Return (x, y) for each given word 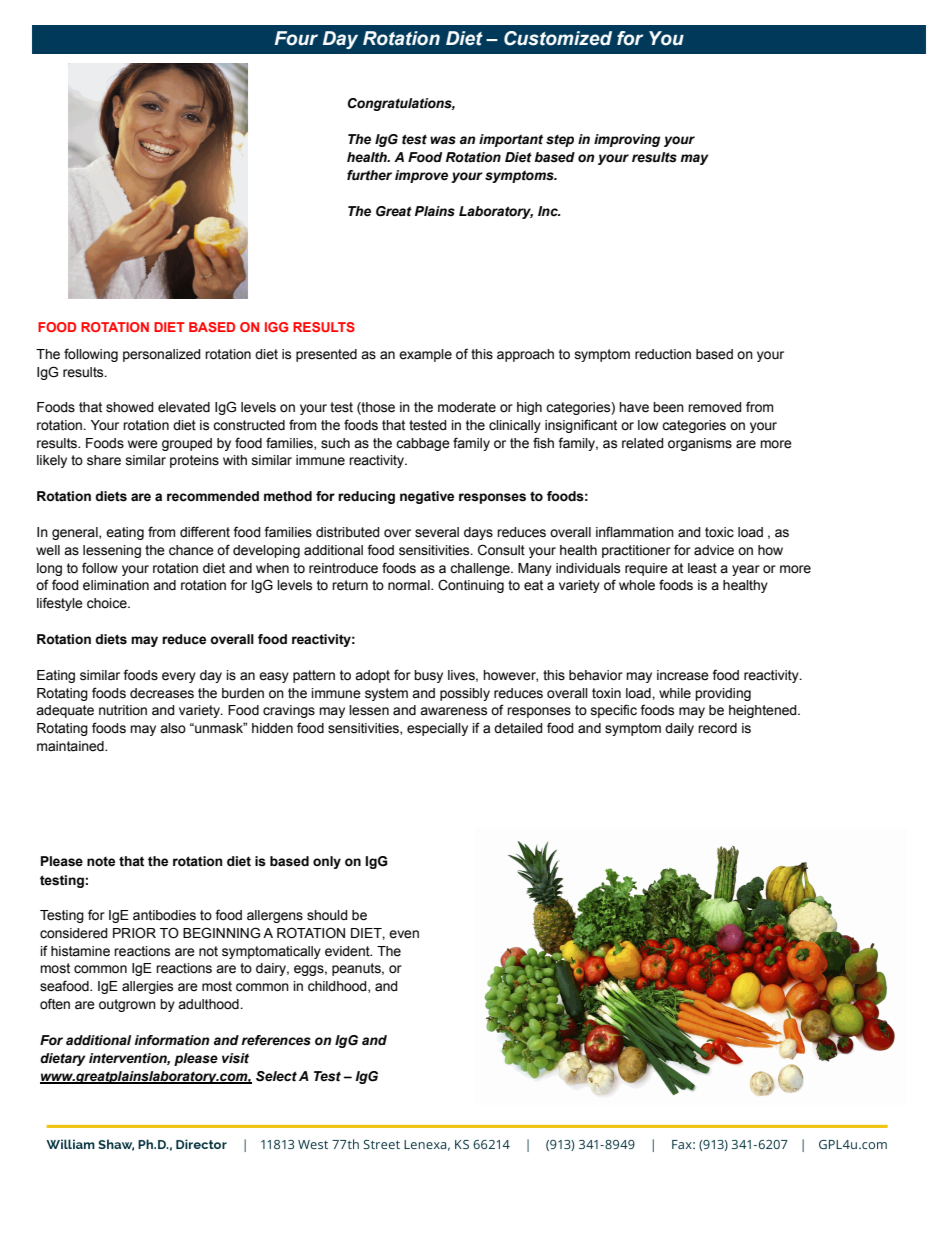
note (101, 862)
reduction (663, 354)
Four (296, 38)
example (425, 355)
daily (679, 729)
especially (437, 729)
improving (627, 140)
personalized (162, 355)
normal (410, 585)
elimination (116, 585)
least (702, 568)
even (404, 934)
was (443, 140)
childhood (338, 987)
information (172, 1040)
